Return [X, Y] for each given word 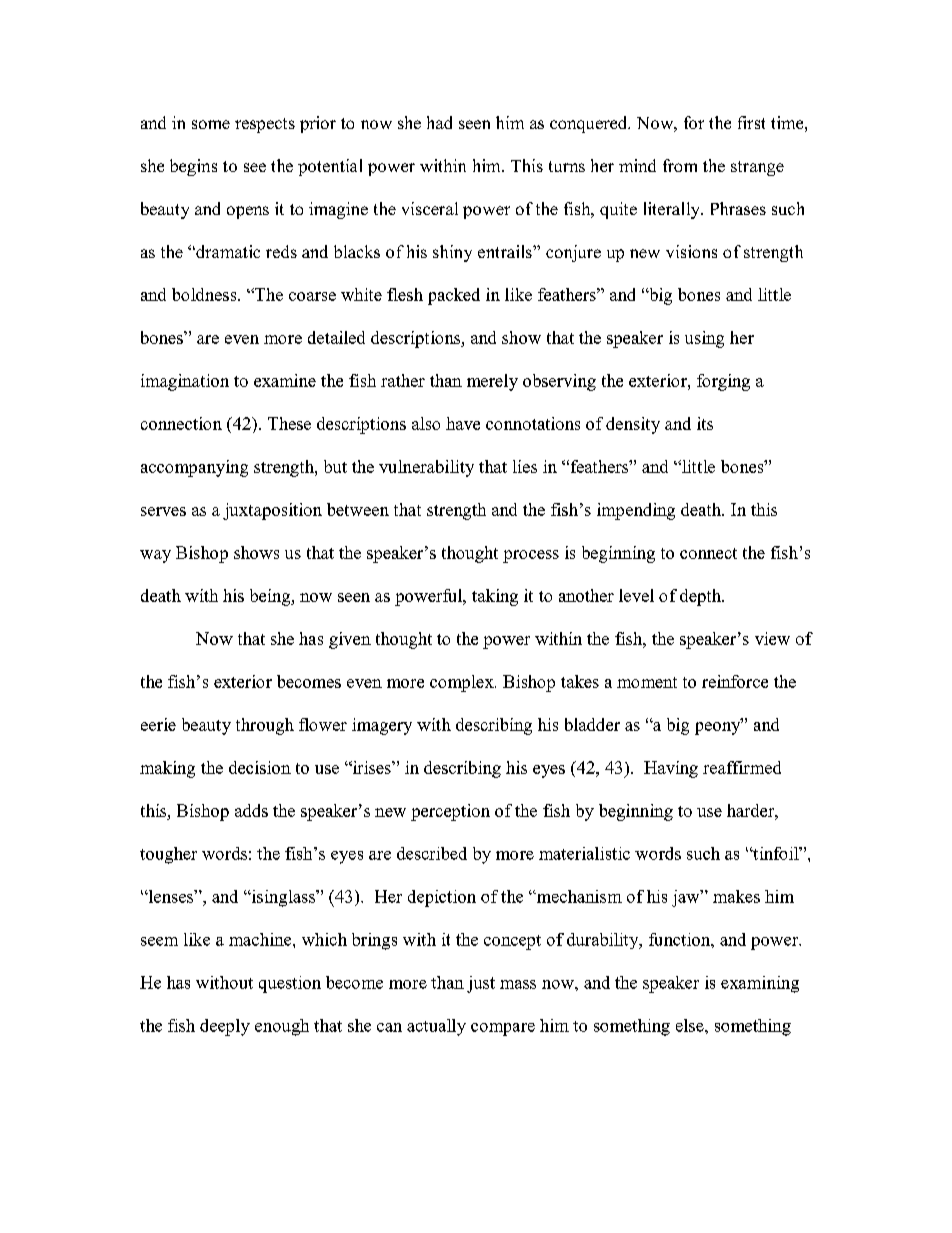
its [705, 423]
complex [463, 683]
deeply [225, 1027]
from [680, 165]
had [439, 122]
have [463, 423]
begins [193, 167]
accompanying [194, 468]
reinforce [735, 681]
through [265, 726]
